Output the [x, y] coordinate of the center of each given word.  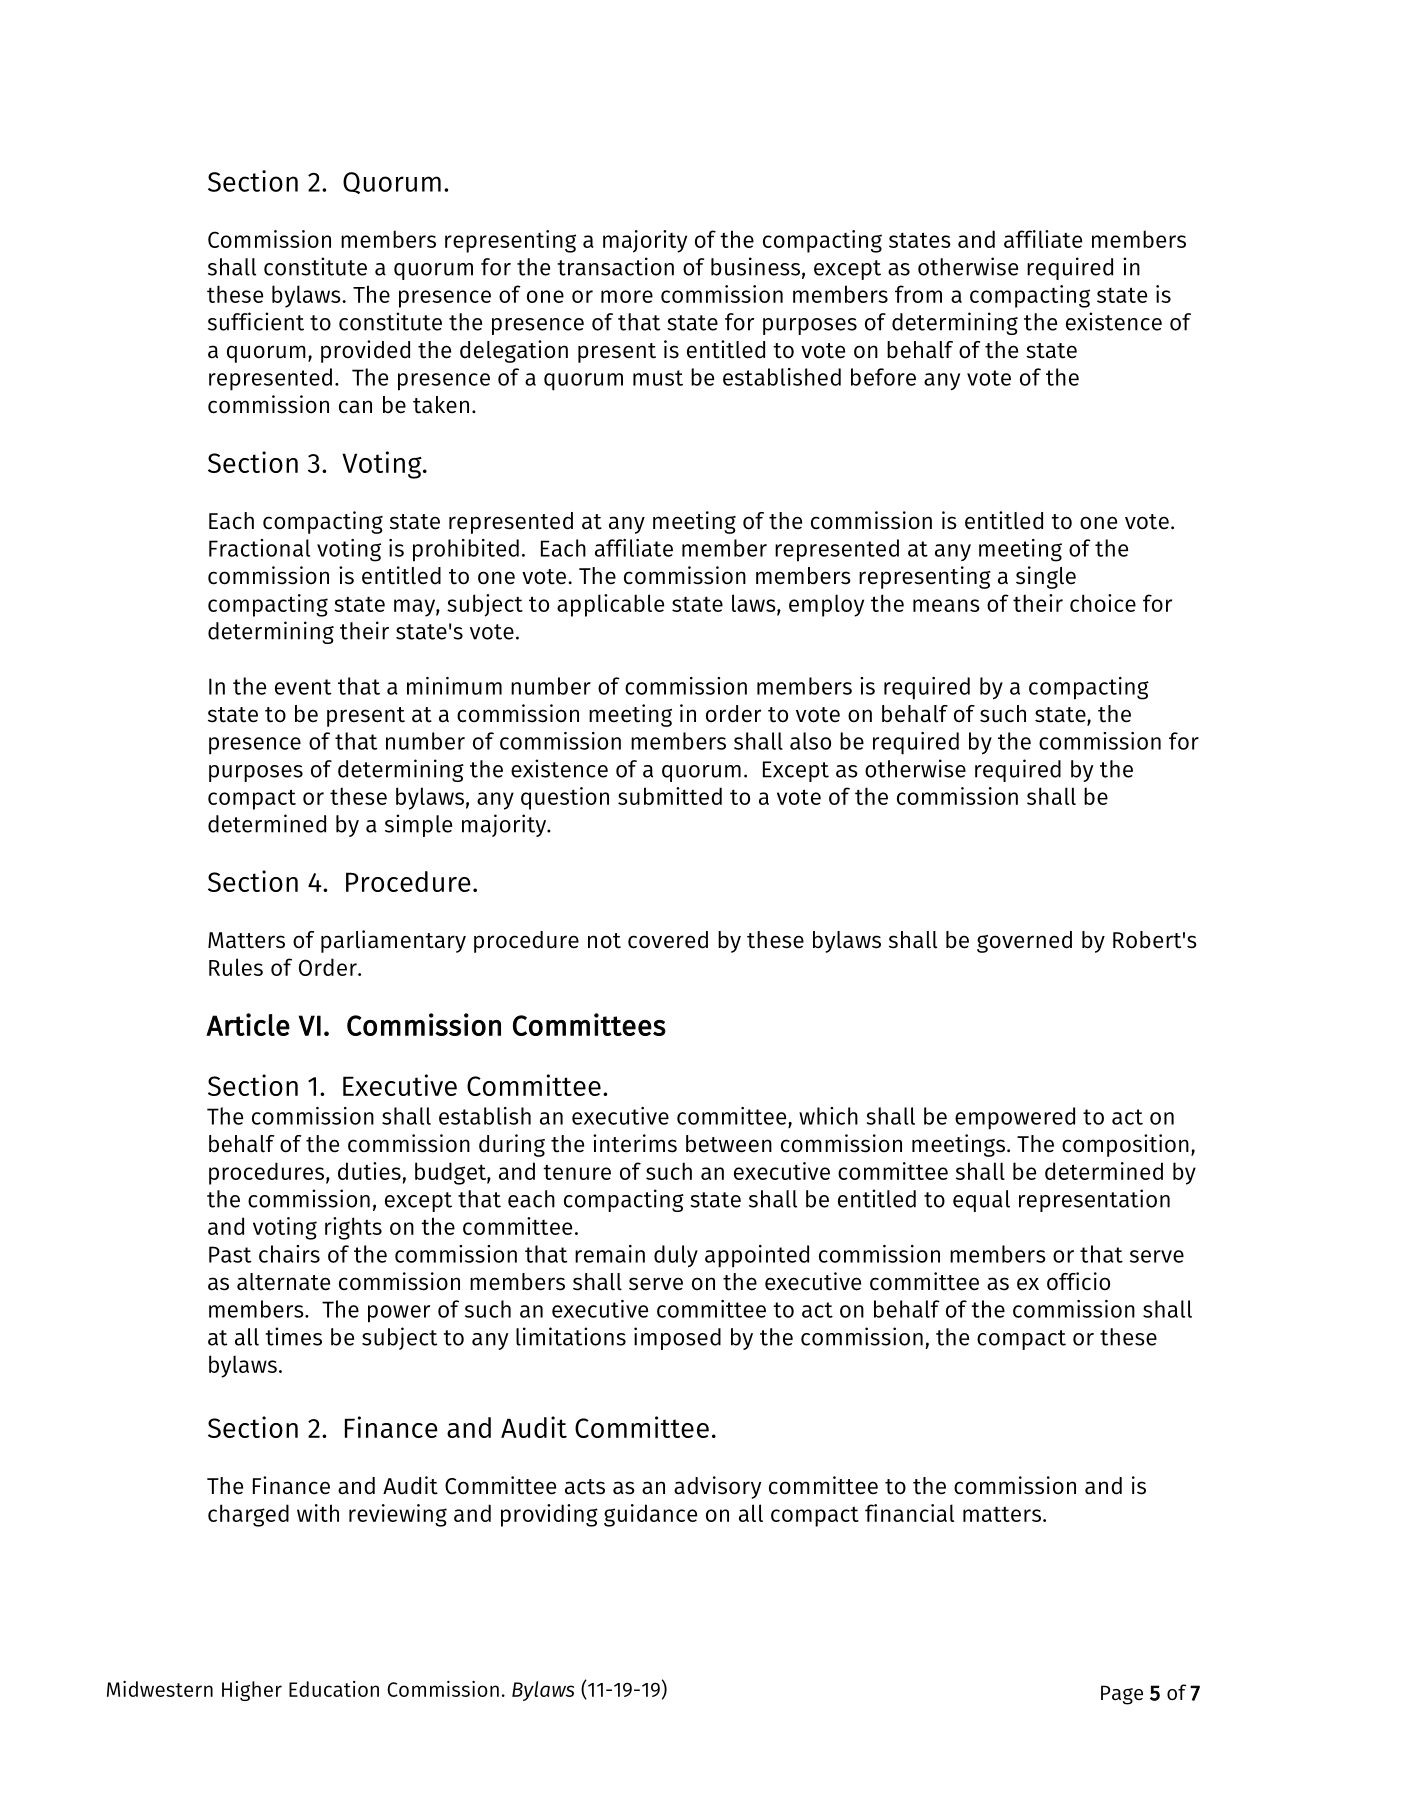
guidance [650, 1515]
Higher [252, 1691]
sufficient [256, 321]
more [627, 296]
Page [1122, 1695]
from [918, 294]
